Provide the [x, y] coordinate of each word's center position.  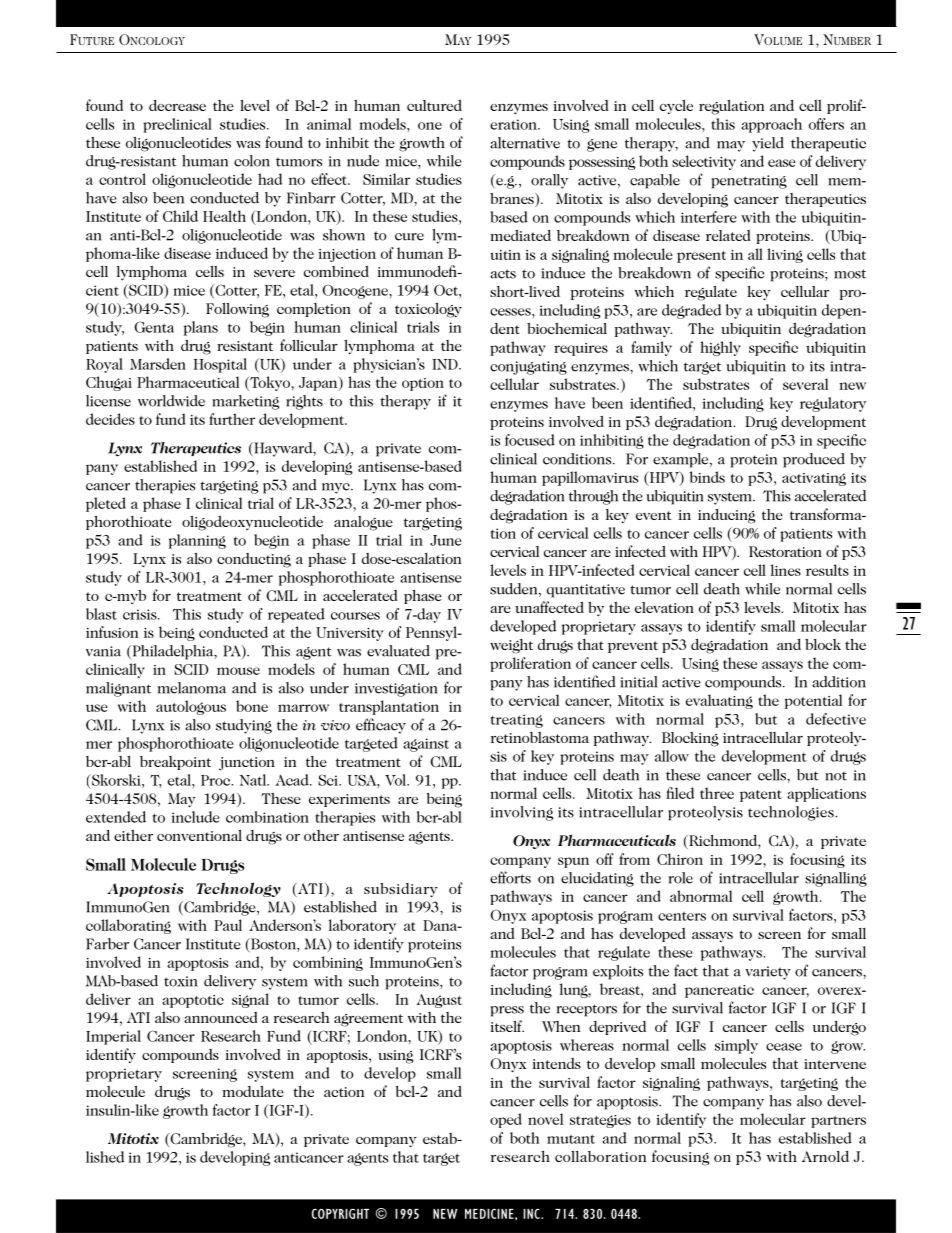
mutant [571, 1139]
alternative [525, 143]
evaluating [719, 701]
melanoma [192, 688]
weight [511, 646]
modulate [253, 1091]
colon [252, 161]
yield [768, 144]
